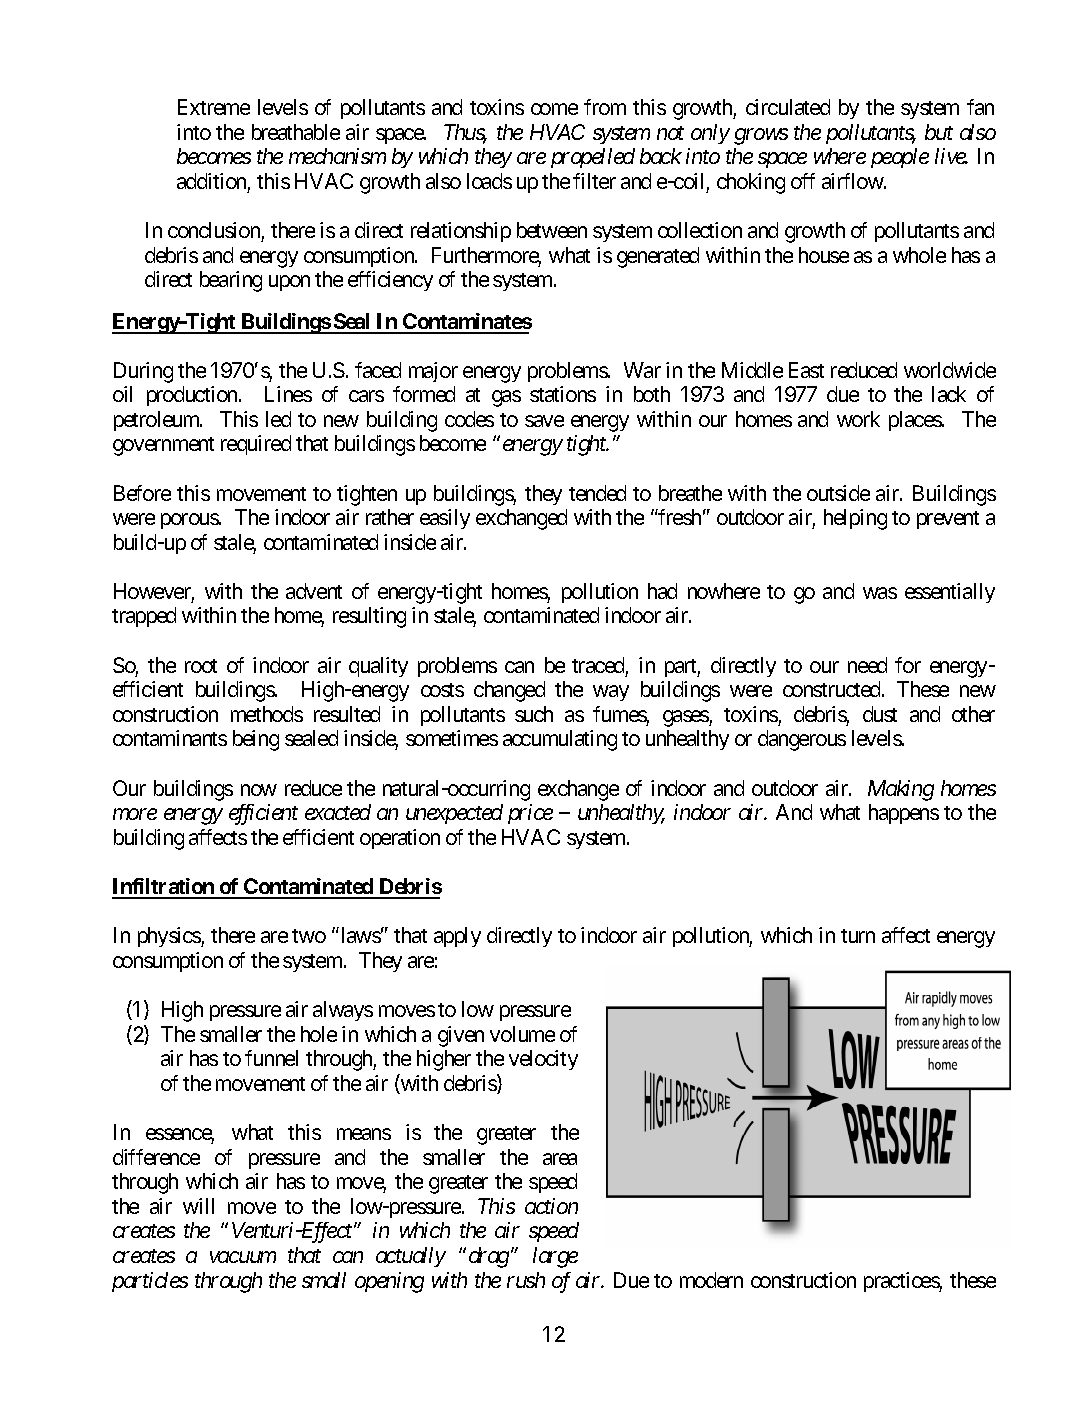  I want to click on price, so click(530, 814).
